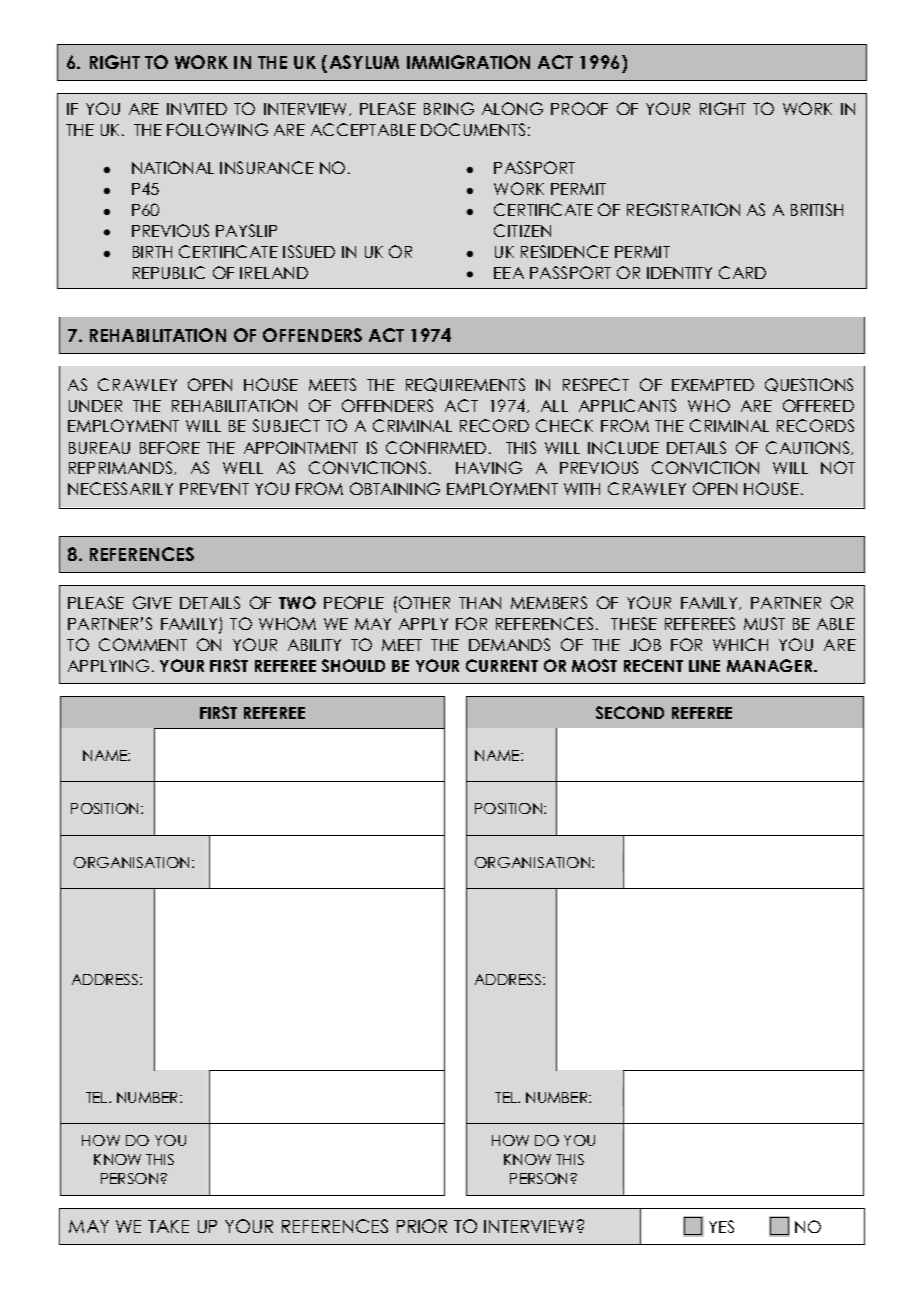 Image resolution: width=924 pixels, height=1307 pixels. What do you see at coordinates (170, 447) in the screenshot?
I see `BEFORE` at bounding box center [170, 447].
